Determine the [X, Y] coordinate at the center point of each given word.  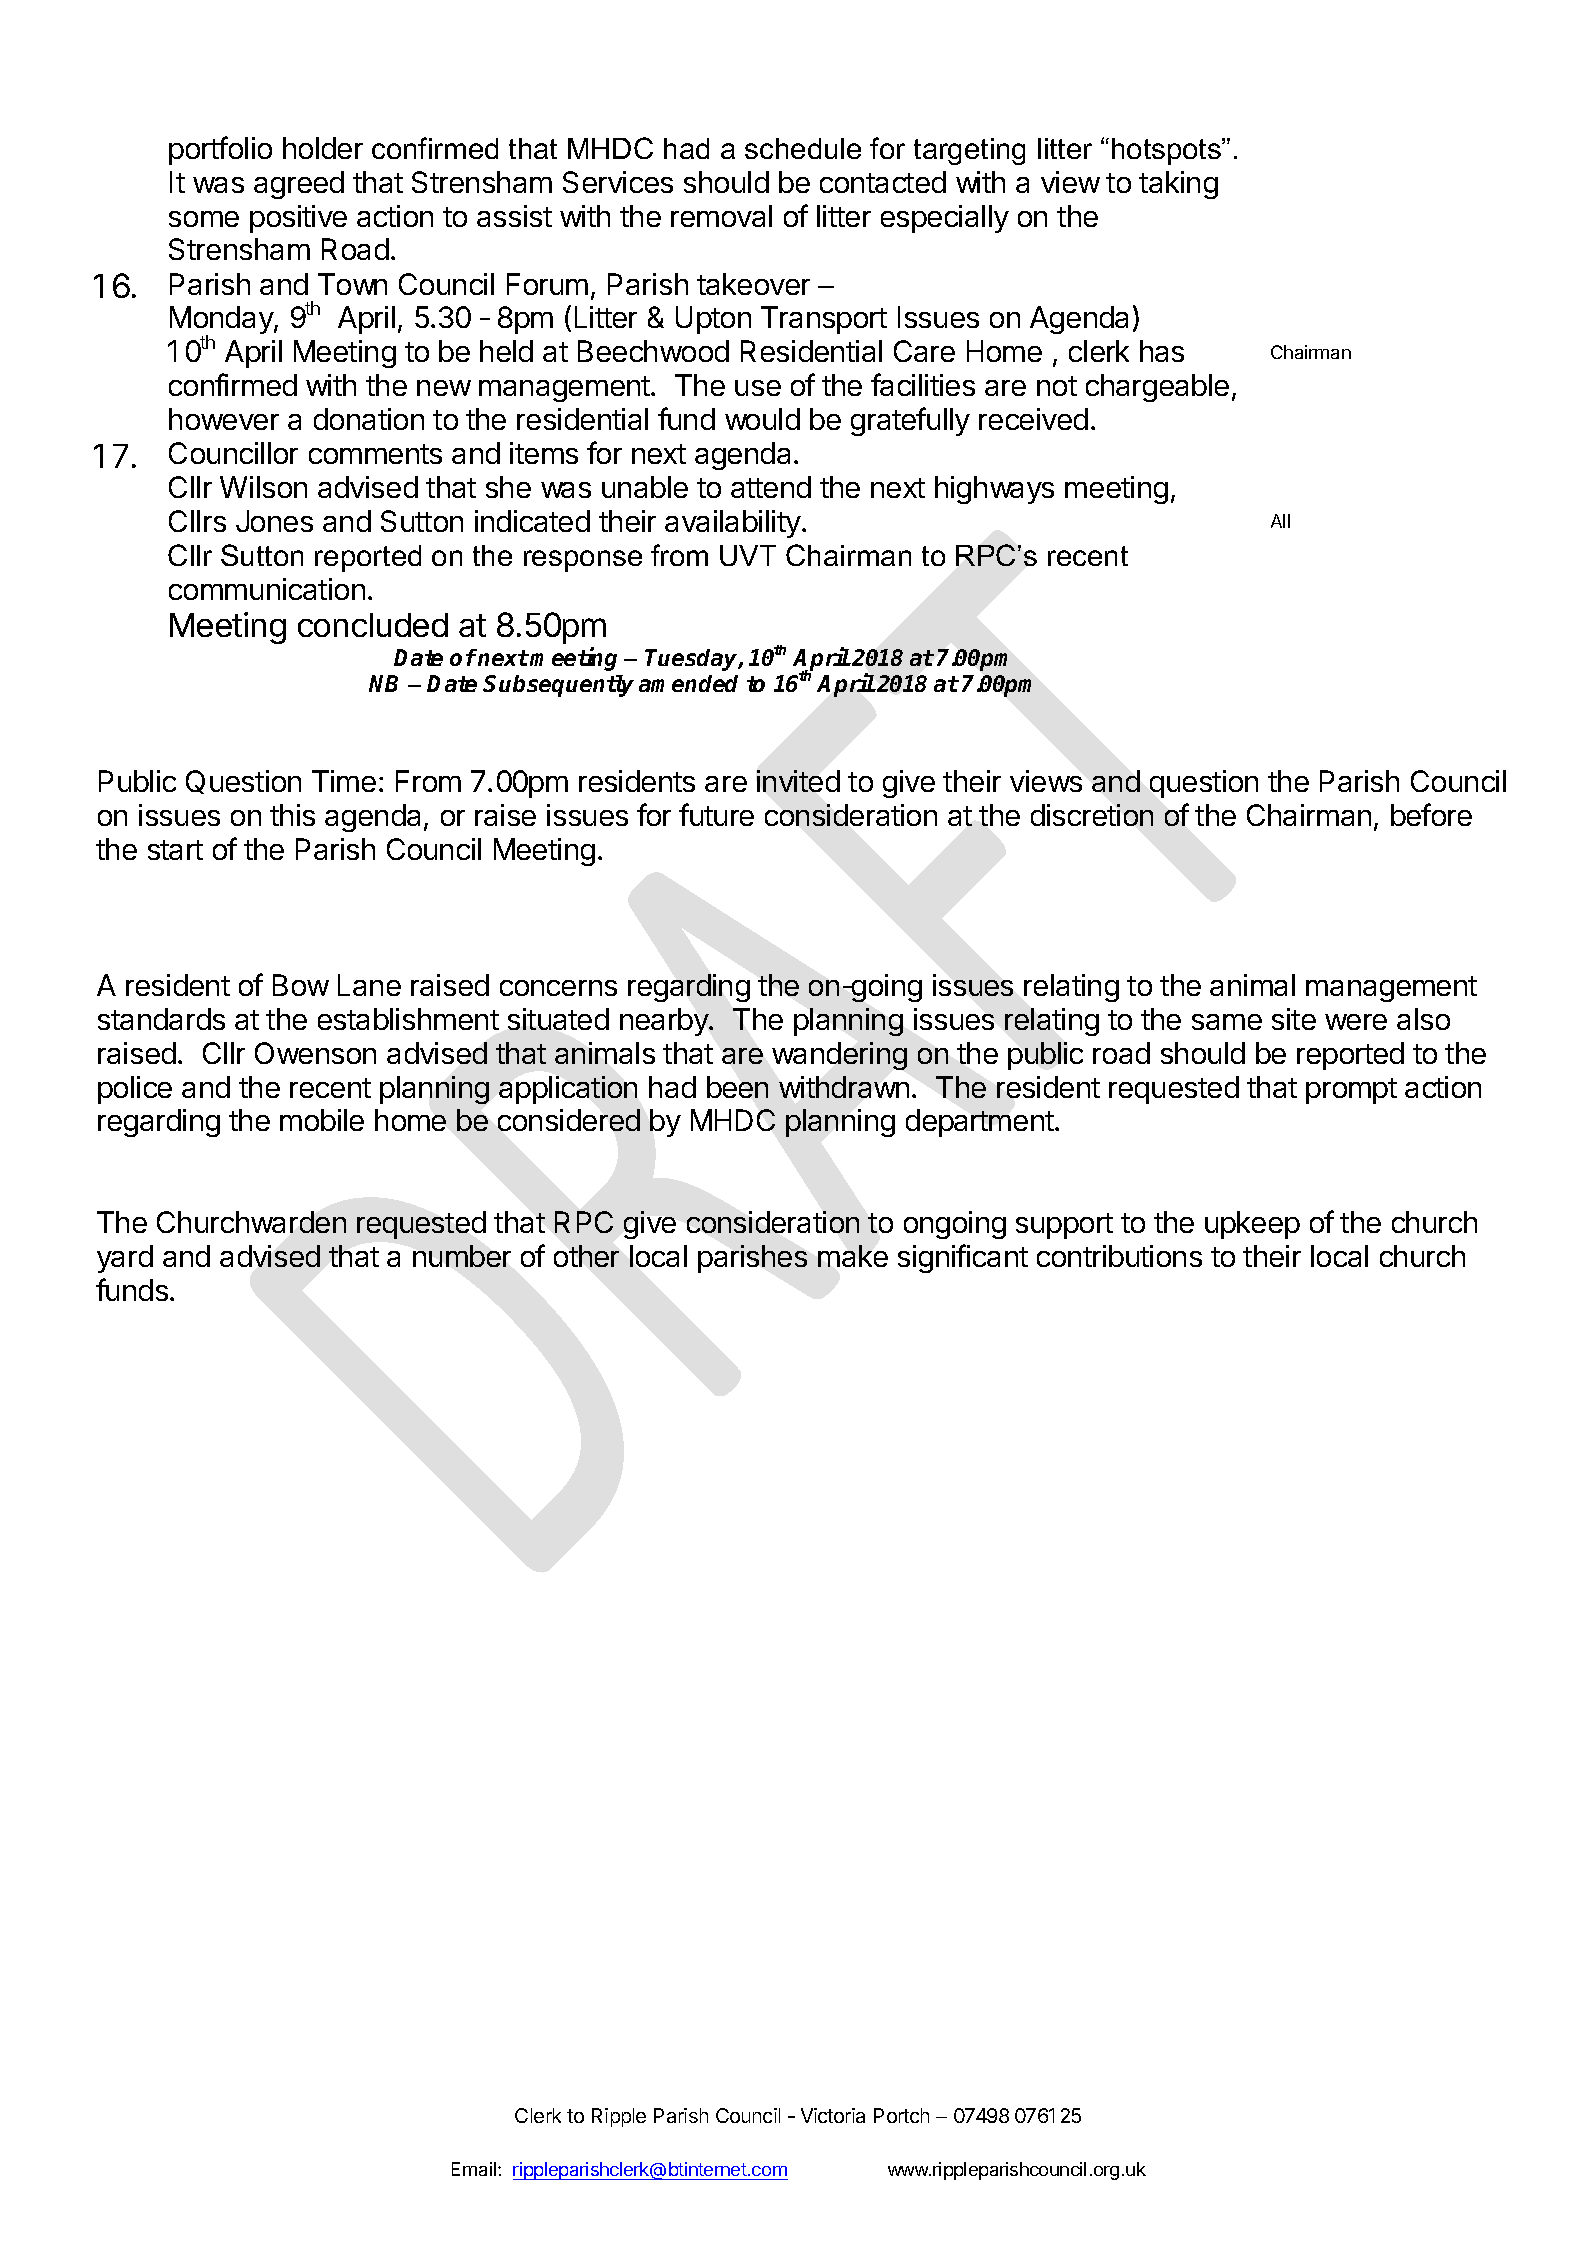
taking [1178, 185]
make [853, 1256]
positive [298, 219]
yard [125, 1259]
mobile [322, 1120]
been [737, 1087]
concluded [373, 625]
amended [688, 683]
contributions [1119, 1256]
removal [721, 216]
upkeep [1252, 1225]
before [1431, 814]
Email [475, 2169]
